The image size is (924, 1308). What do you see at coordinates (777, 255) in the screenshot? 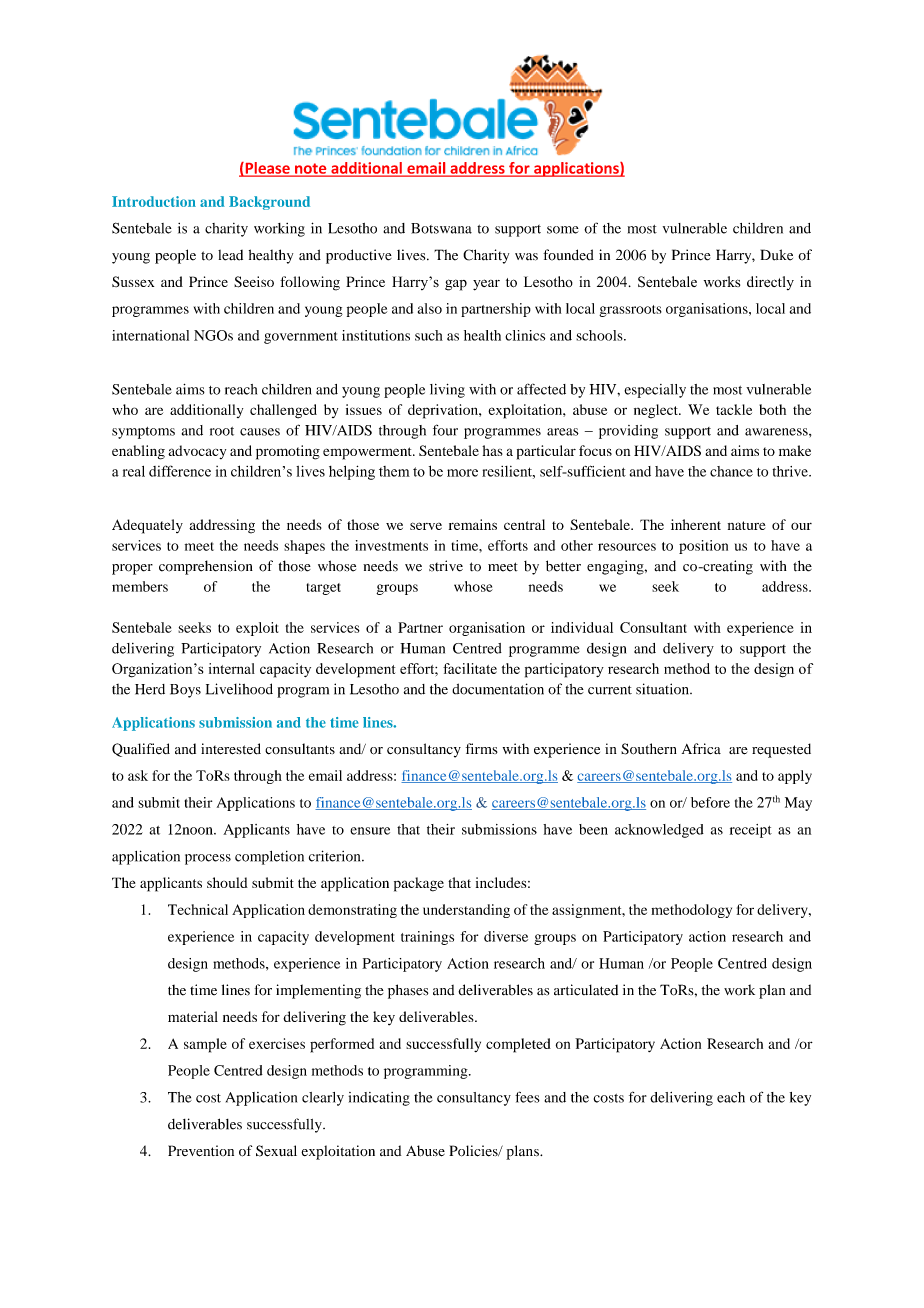
I see `Duke` at bounding box center [777, 255].
